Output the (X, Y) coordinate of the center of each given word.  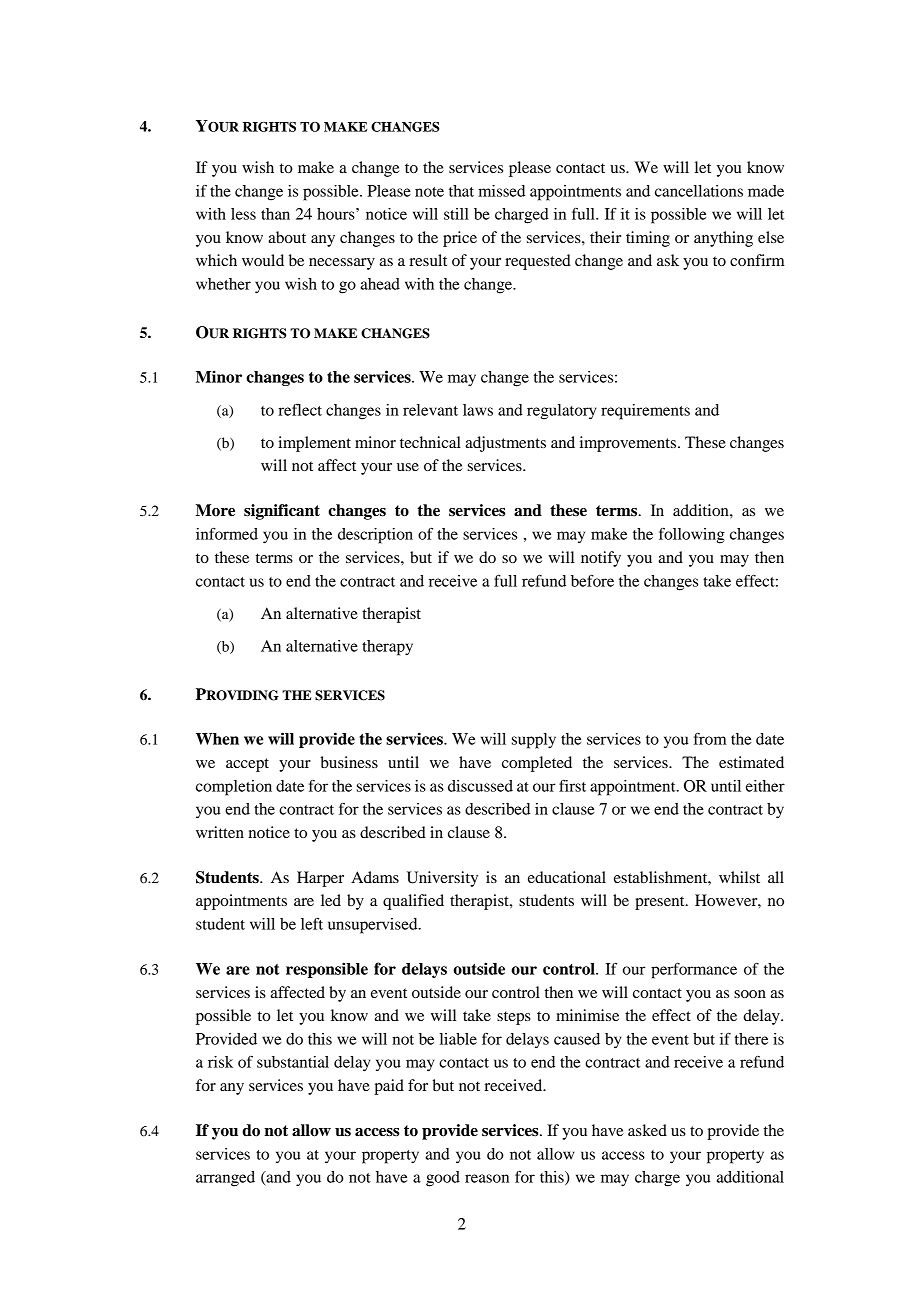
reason (487, 1178)
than (275, 214)
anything (723, 239)
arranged (225, 1179)
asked (647, 1130)
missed (501, 191)
